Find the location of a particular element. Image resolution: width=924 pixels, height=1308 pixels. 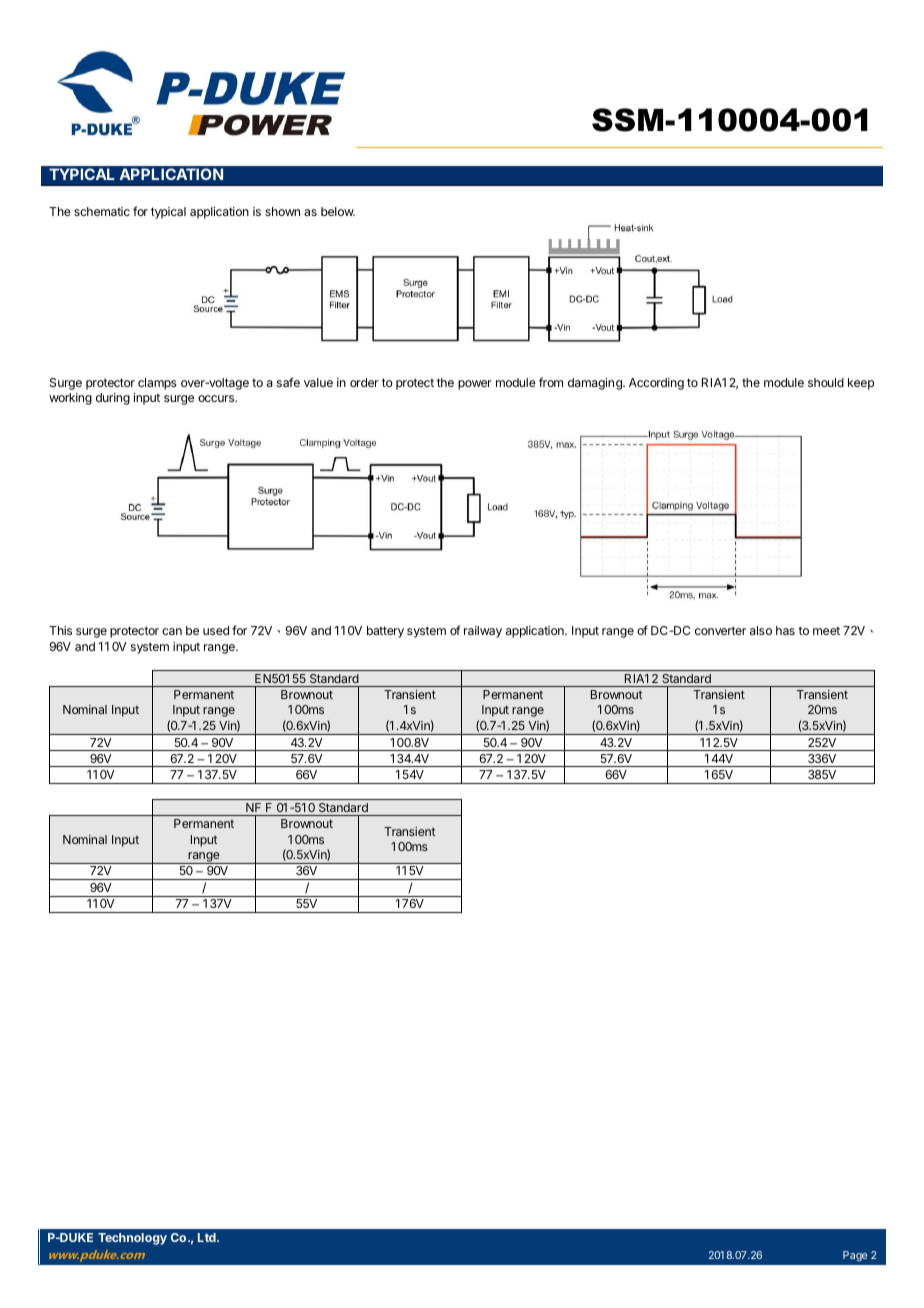

also is located at coordinates (761, 630).
